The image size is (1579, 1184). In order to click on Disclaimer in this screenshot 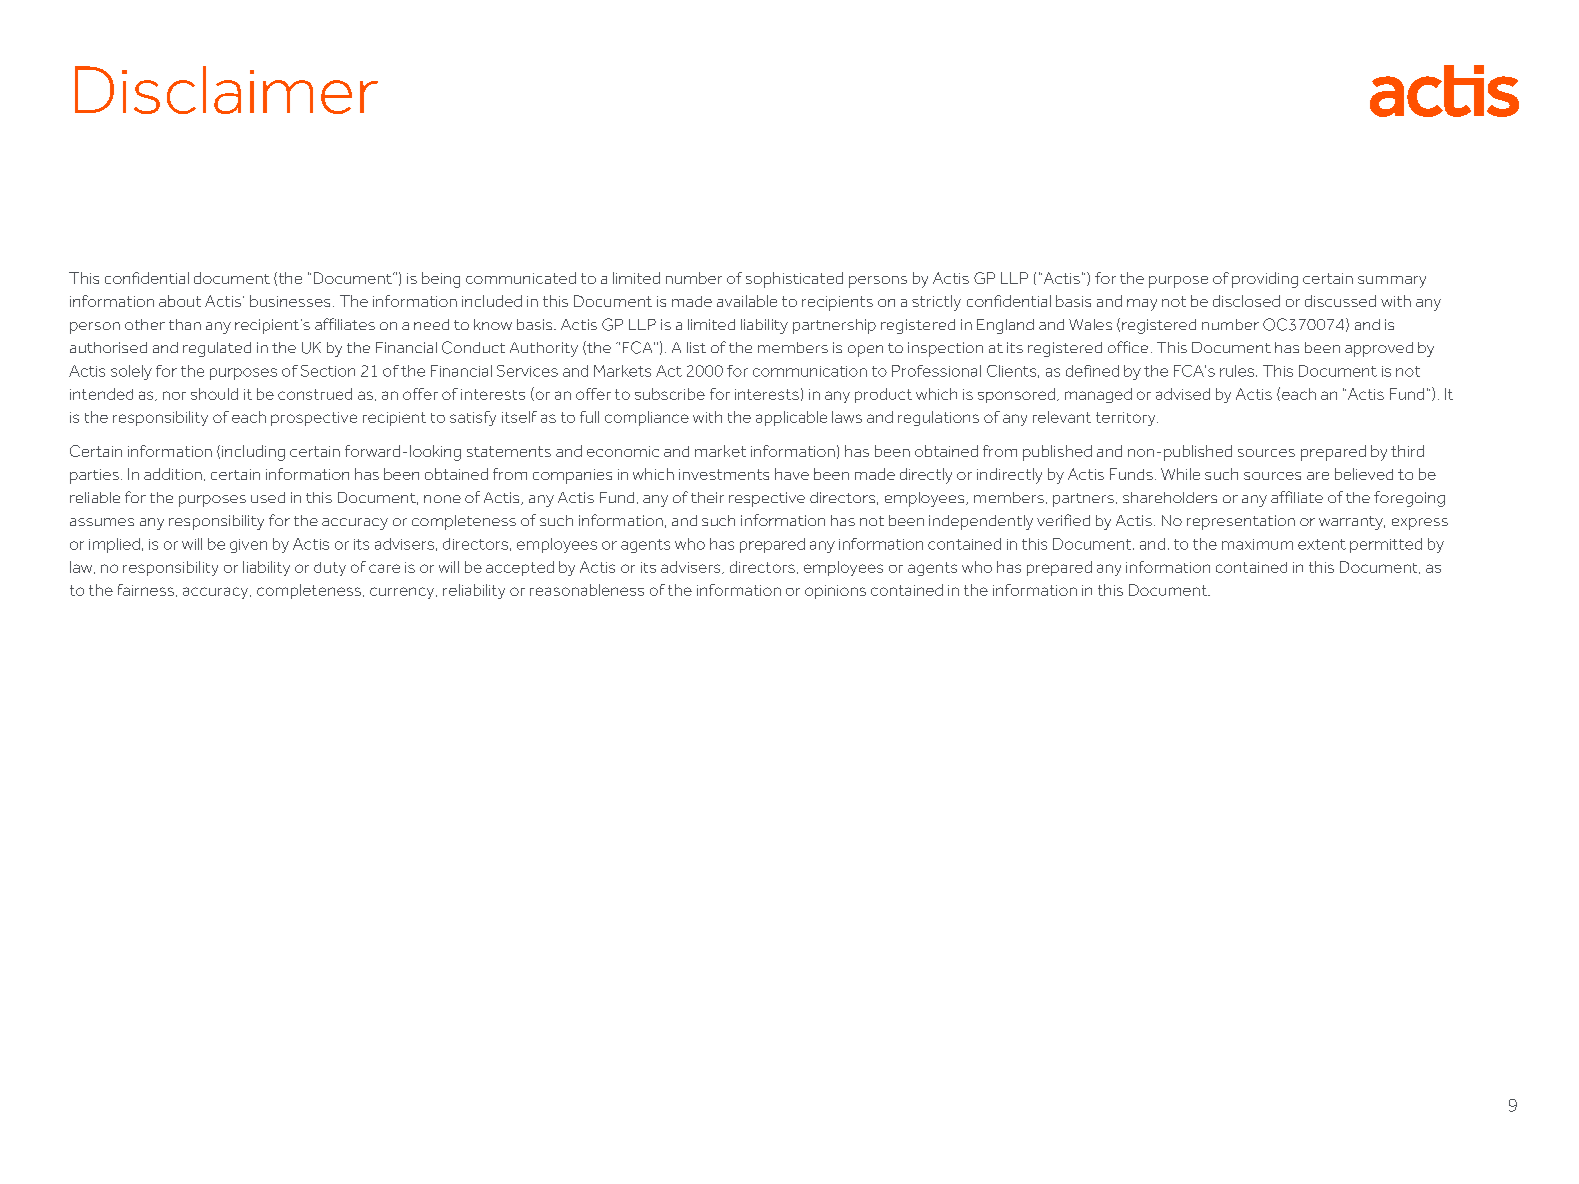, I will do `click(226, 90)`.
